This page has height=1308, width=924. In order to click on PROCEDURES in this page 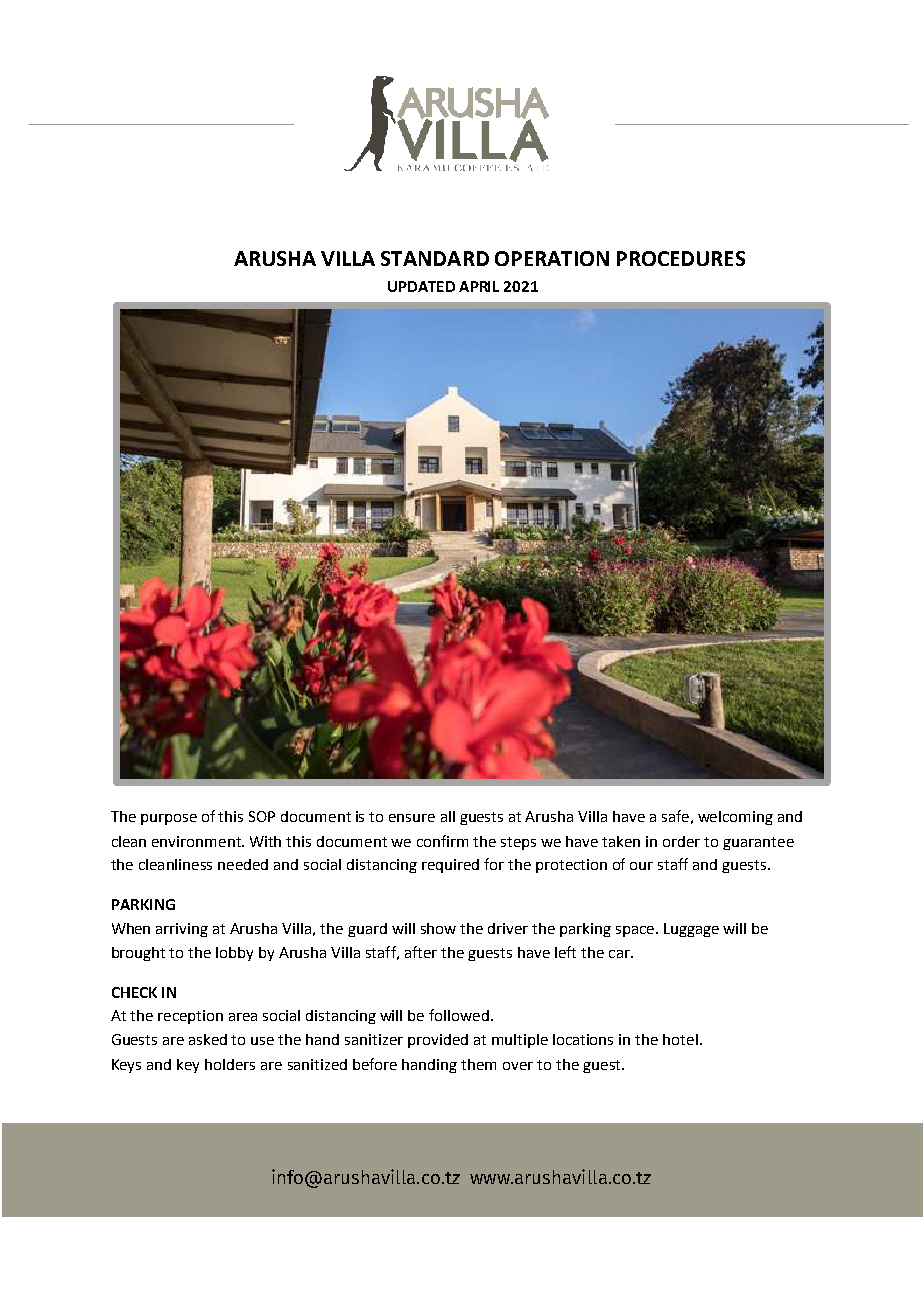, I will do `click(681, 258)`.
